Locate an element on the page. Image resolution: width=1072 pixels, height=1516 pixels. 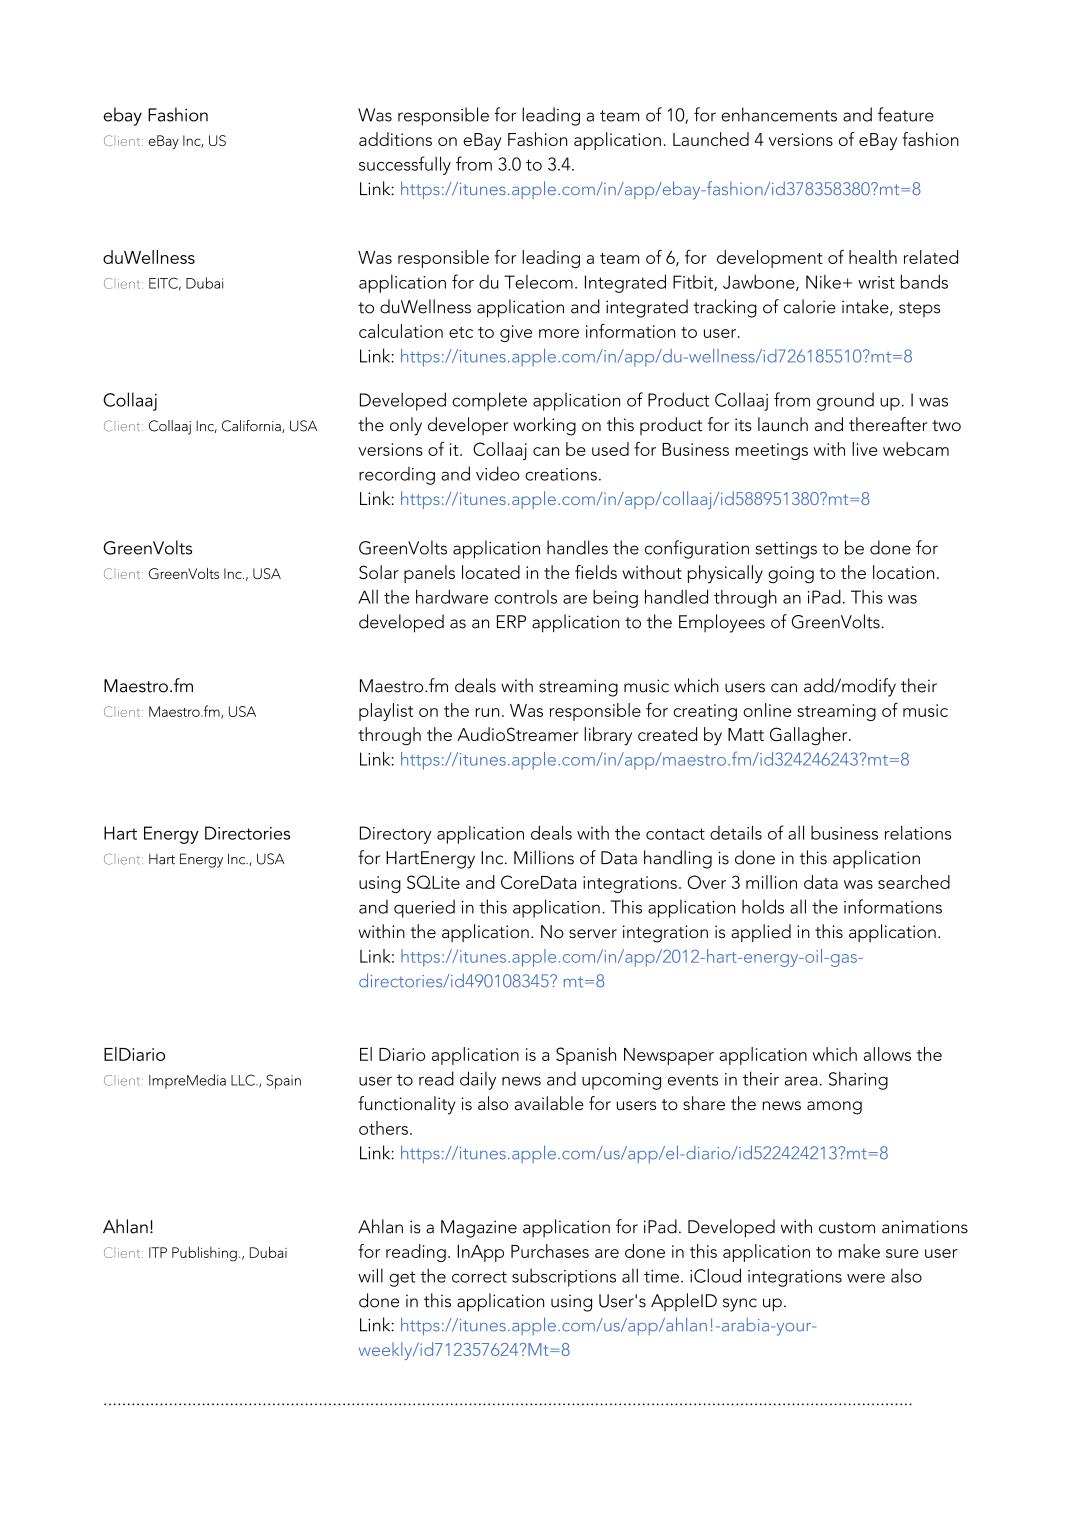
Gallagher is located at coordinates (810, 736).
